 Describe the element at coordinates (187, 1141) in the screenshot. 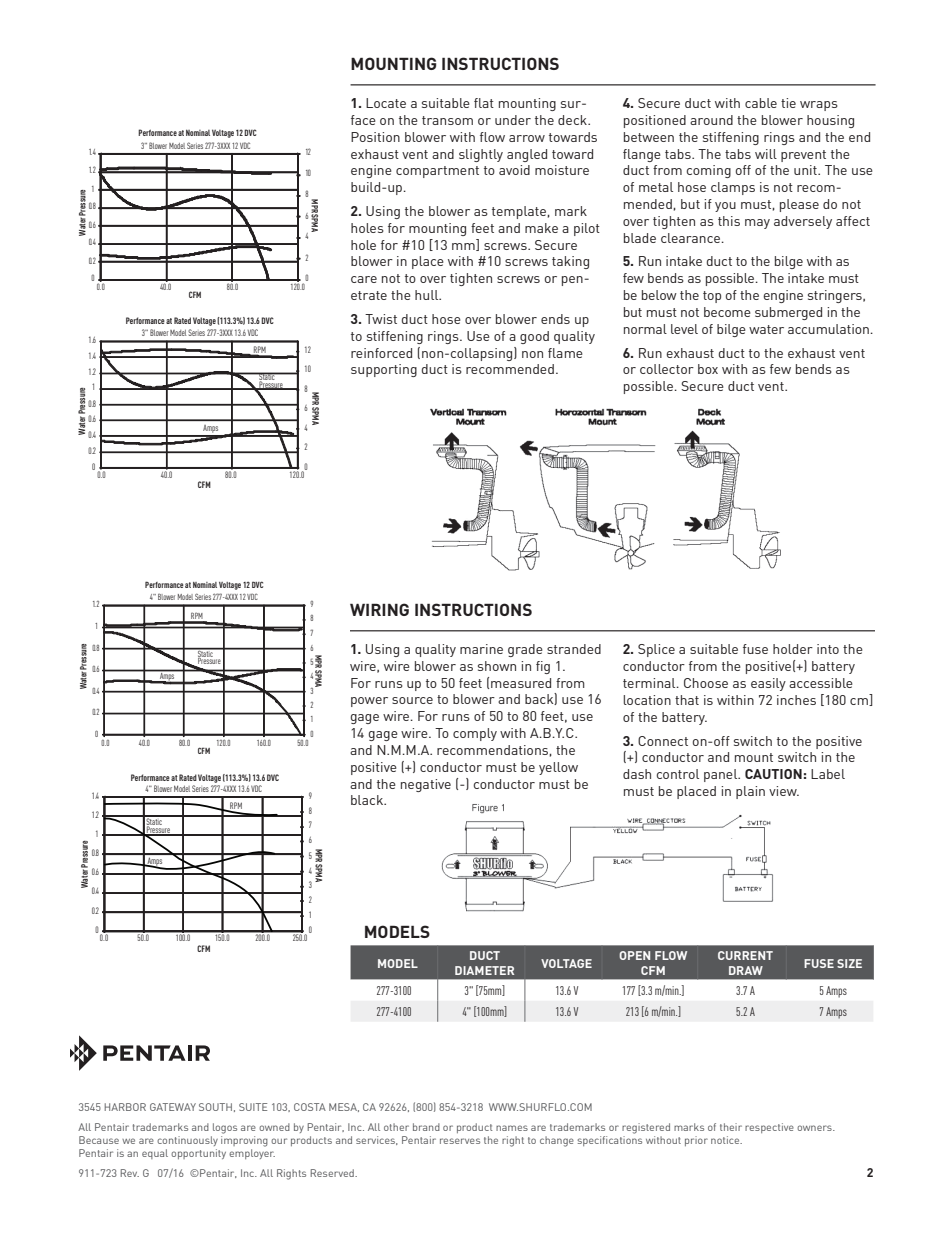

I see `continuously` at that location.
